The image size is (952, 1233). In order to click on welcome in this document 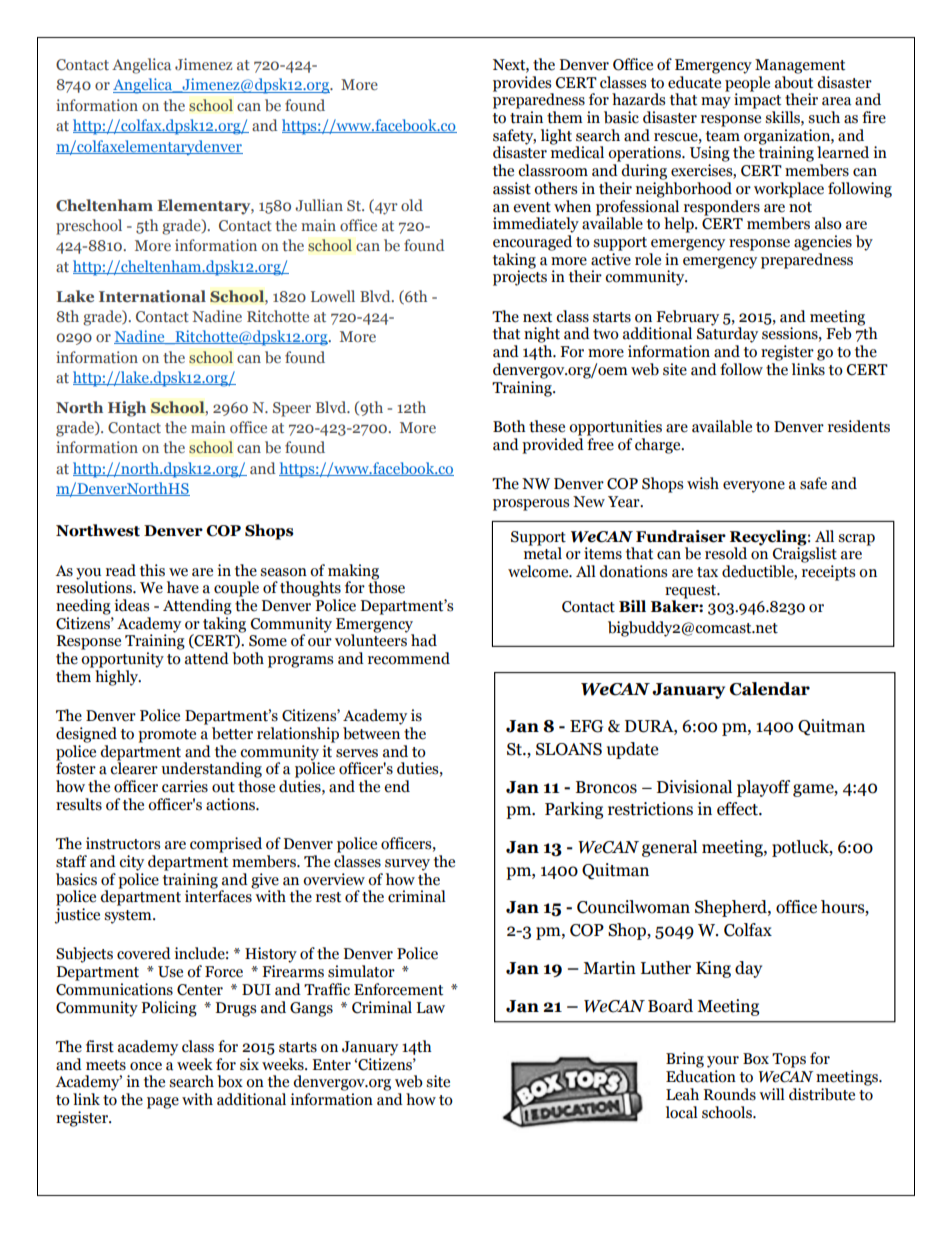, I will do `click(539, 571)`.
